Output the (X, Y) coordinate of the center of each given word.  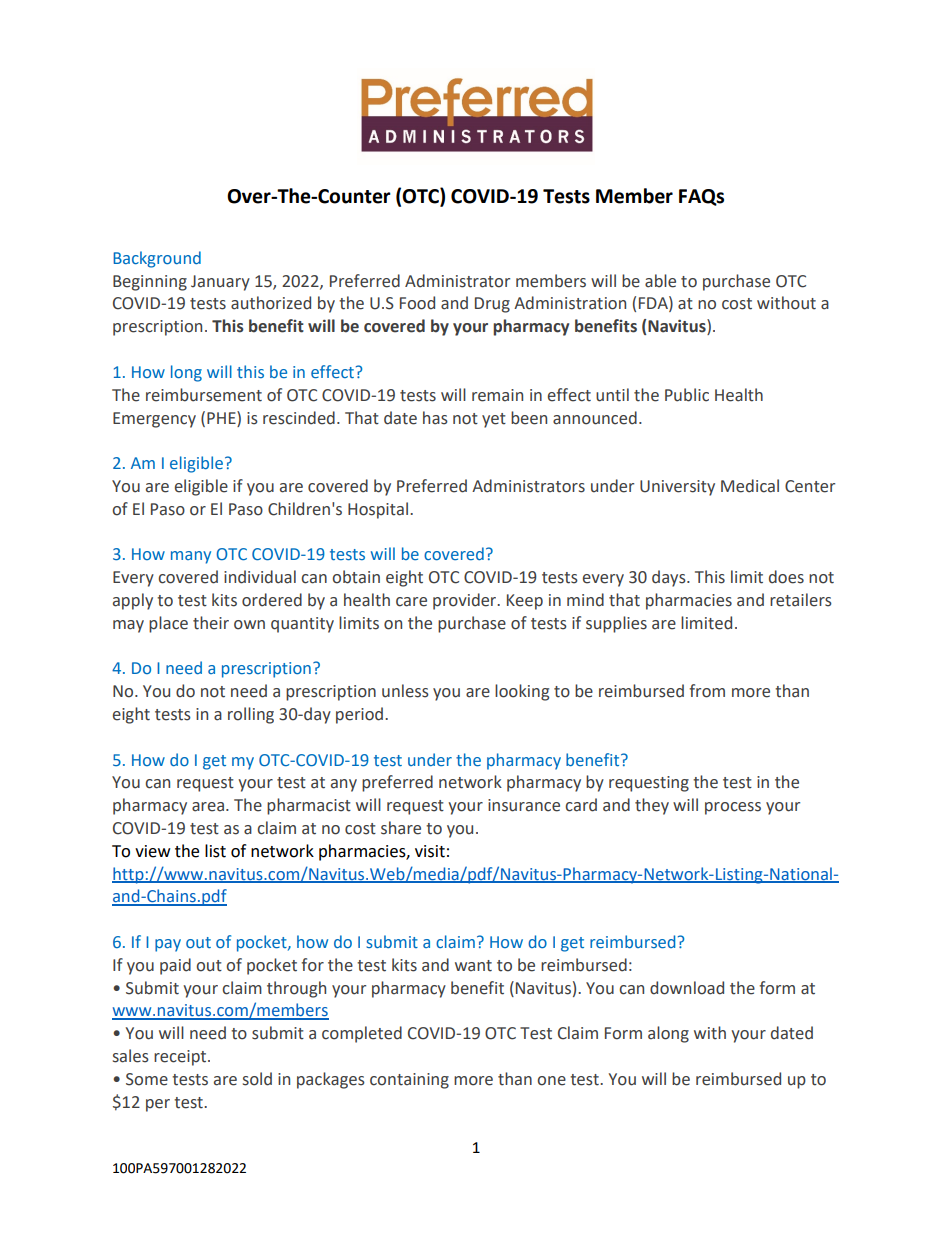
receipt (181, 1058)
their (211, 623)
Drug (492, 305)
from (707, 691)
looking (522, 692)
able (660, 281)
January (220, 283)
